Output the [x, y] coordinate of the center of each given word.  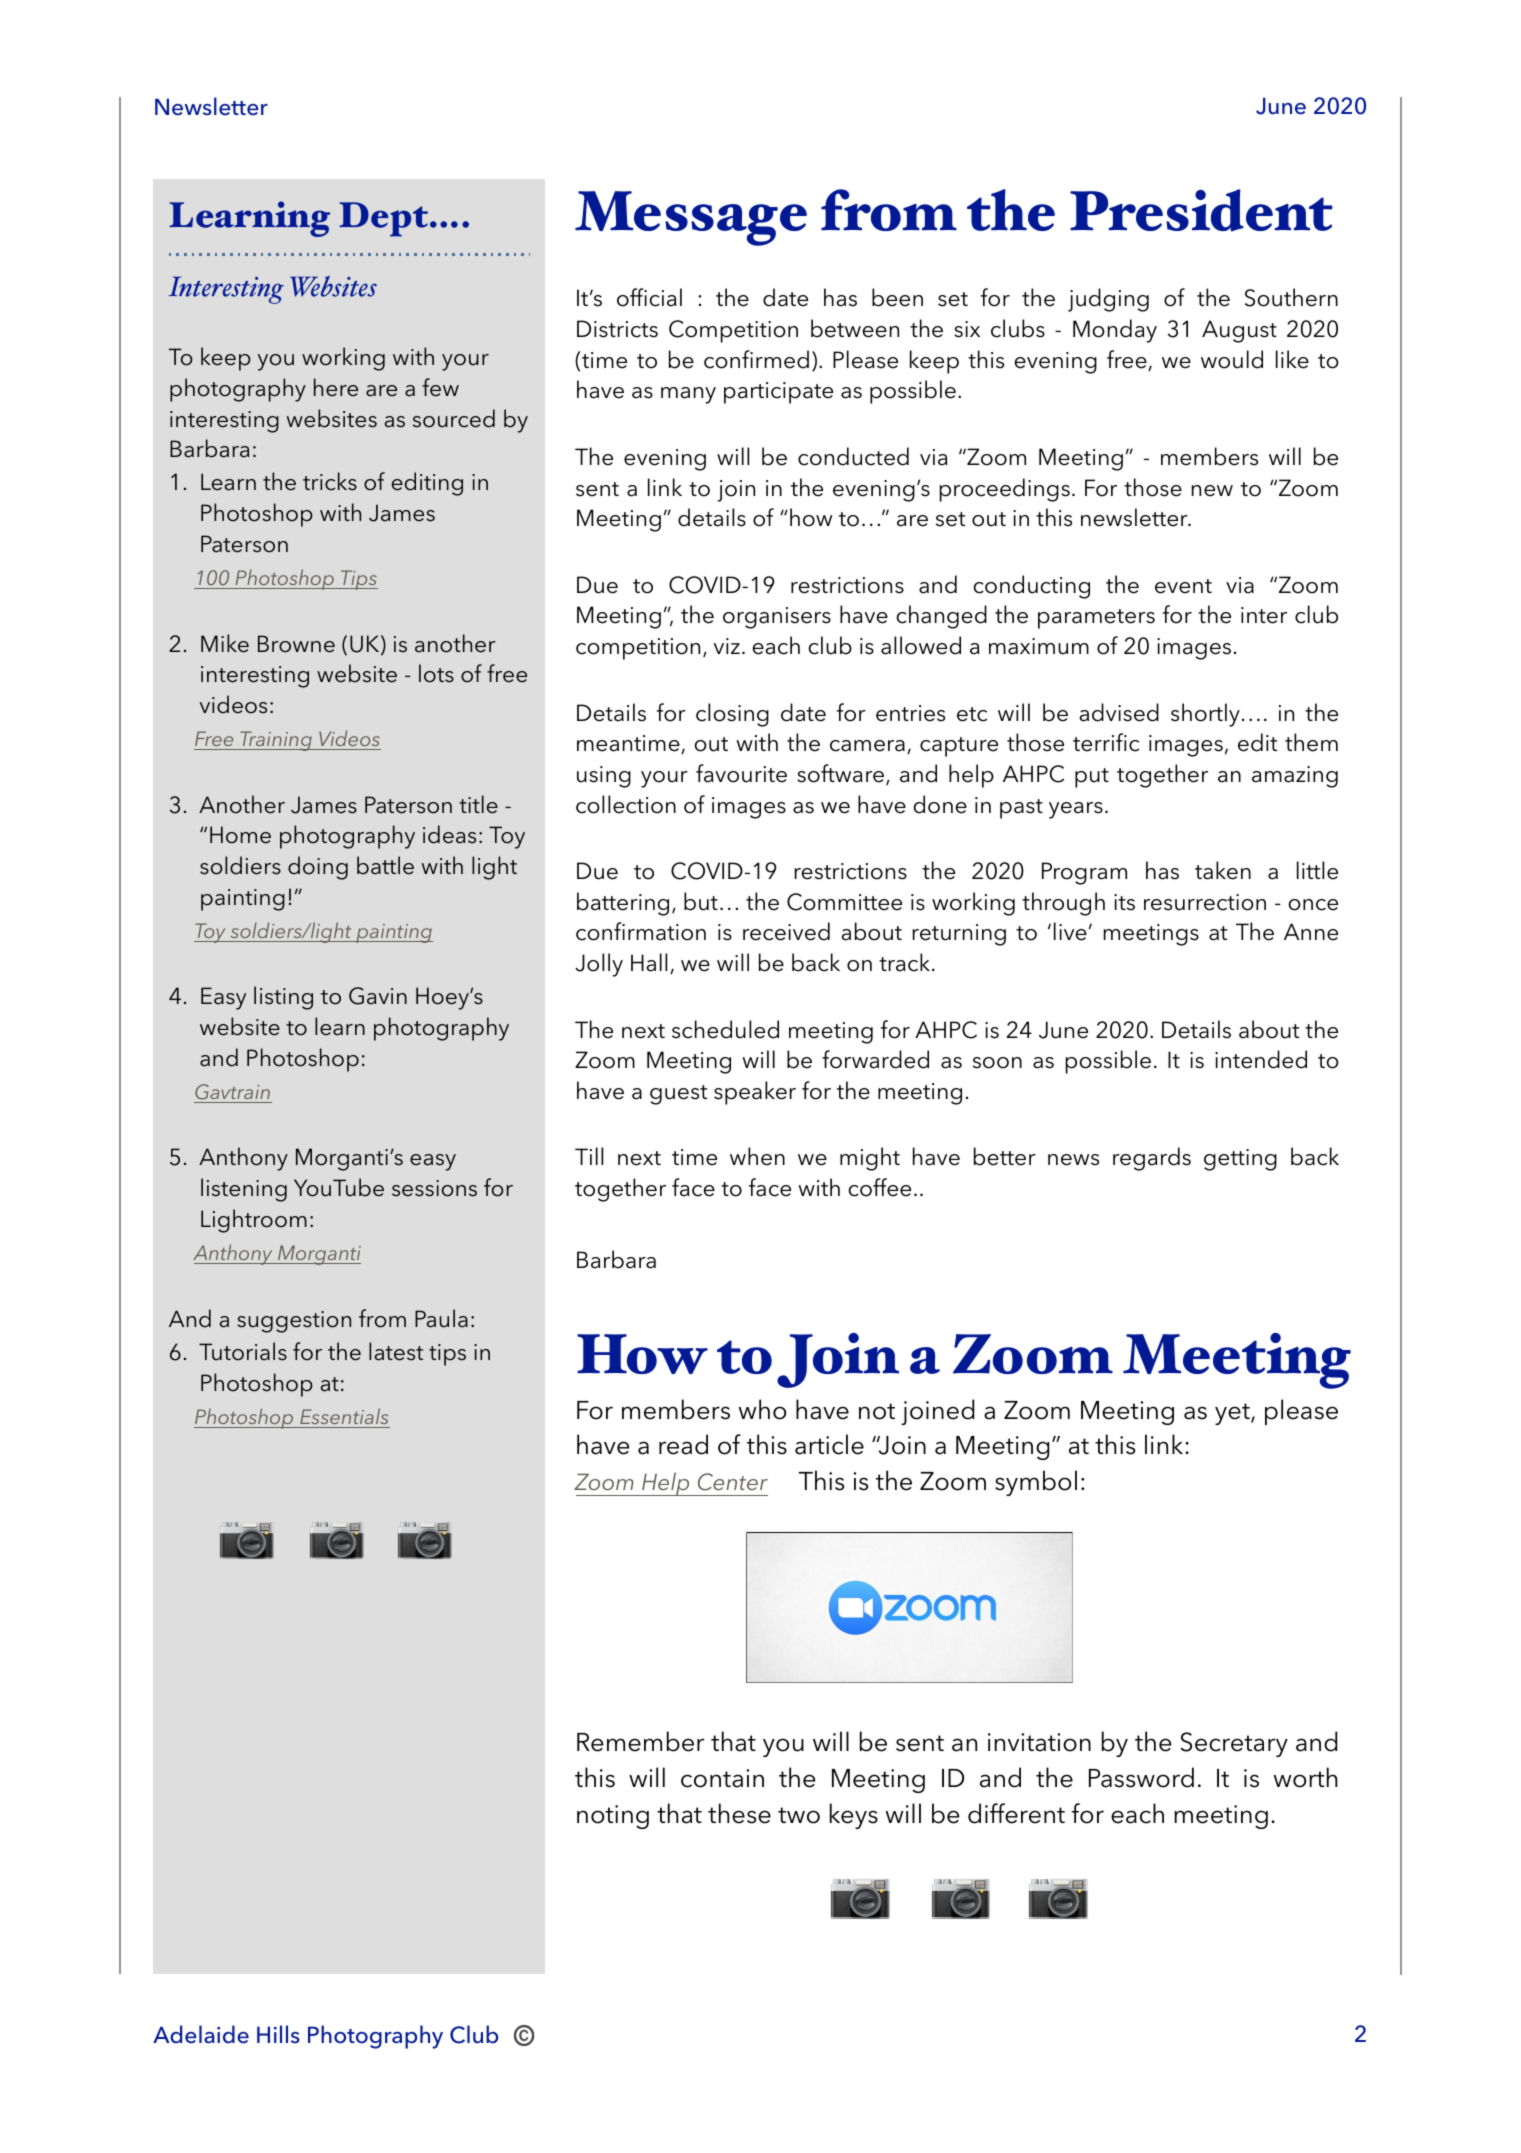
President [1201, 210]
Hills [278, 2034]
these [739, 1813]
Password [1141, 1777]
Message [691, 218]
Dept [383, 219]
